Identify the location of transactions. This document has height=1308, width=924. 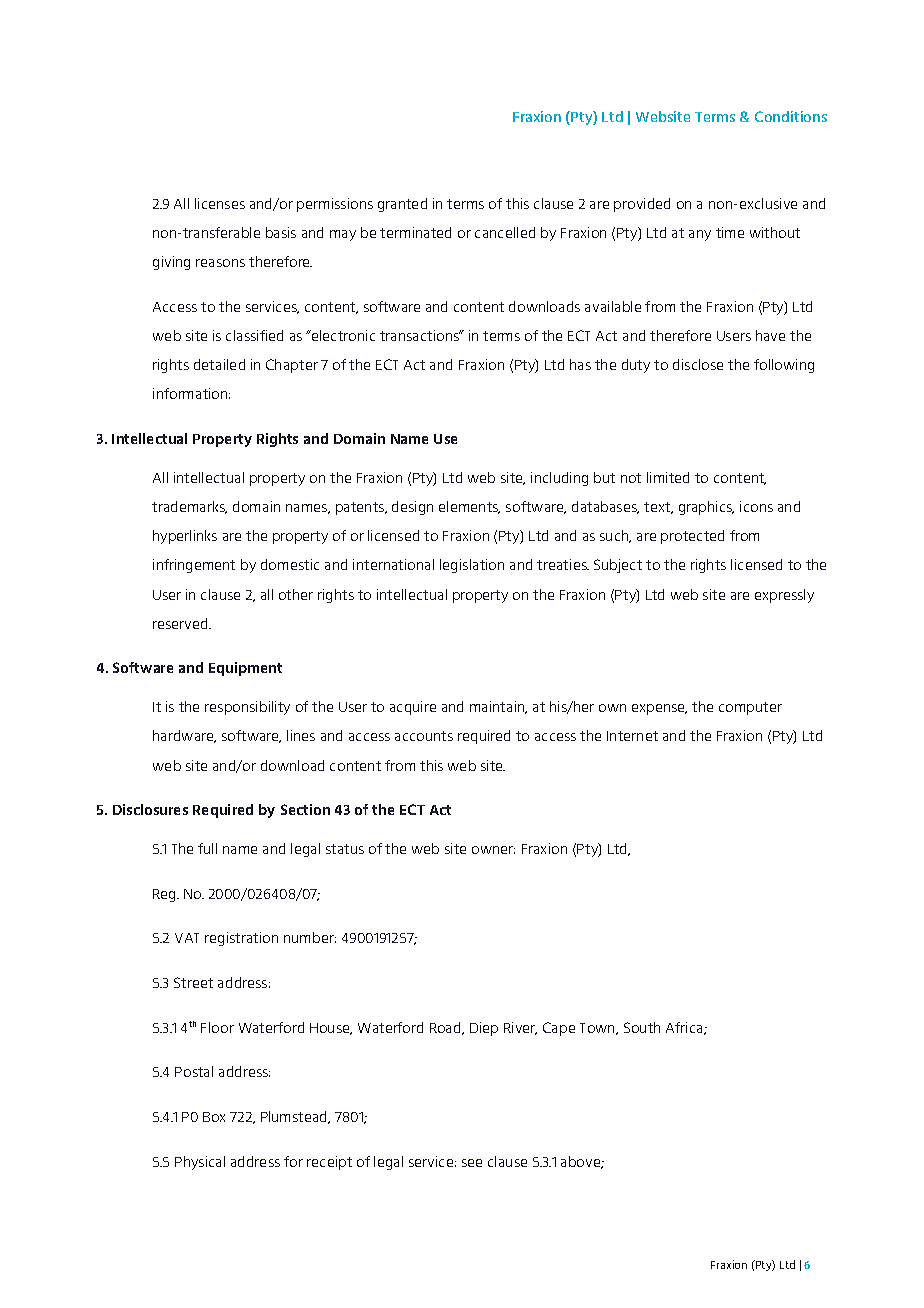
(421, 335).
